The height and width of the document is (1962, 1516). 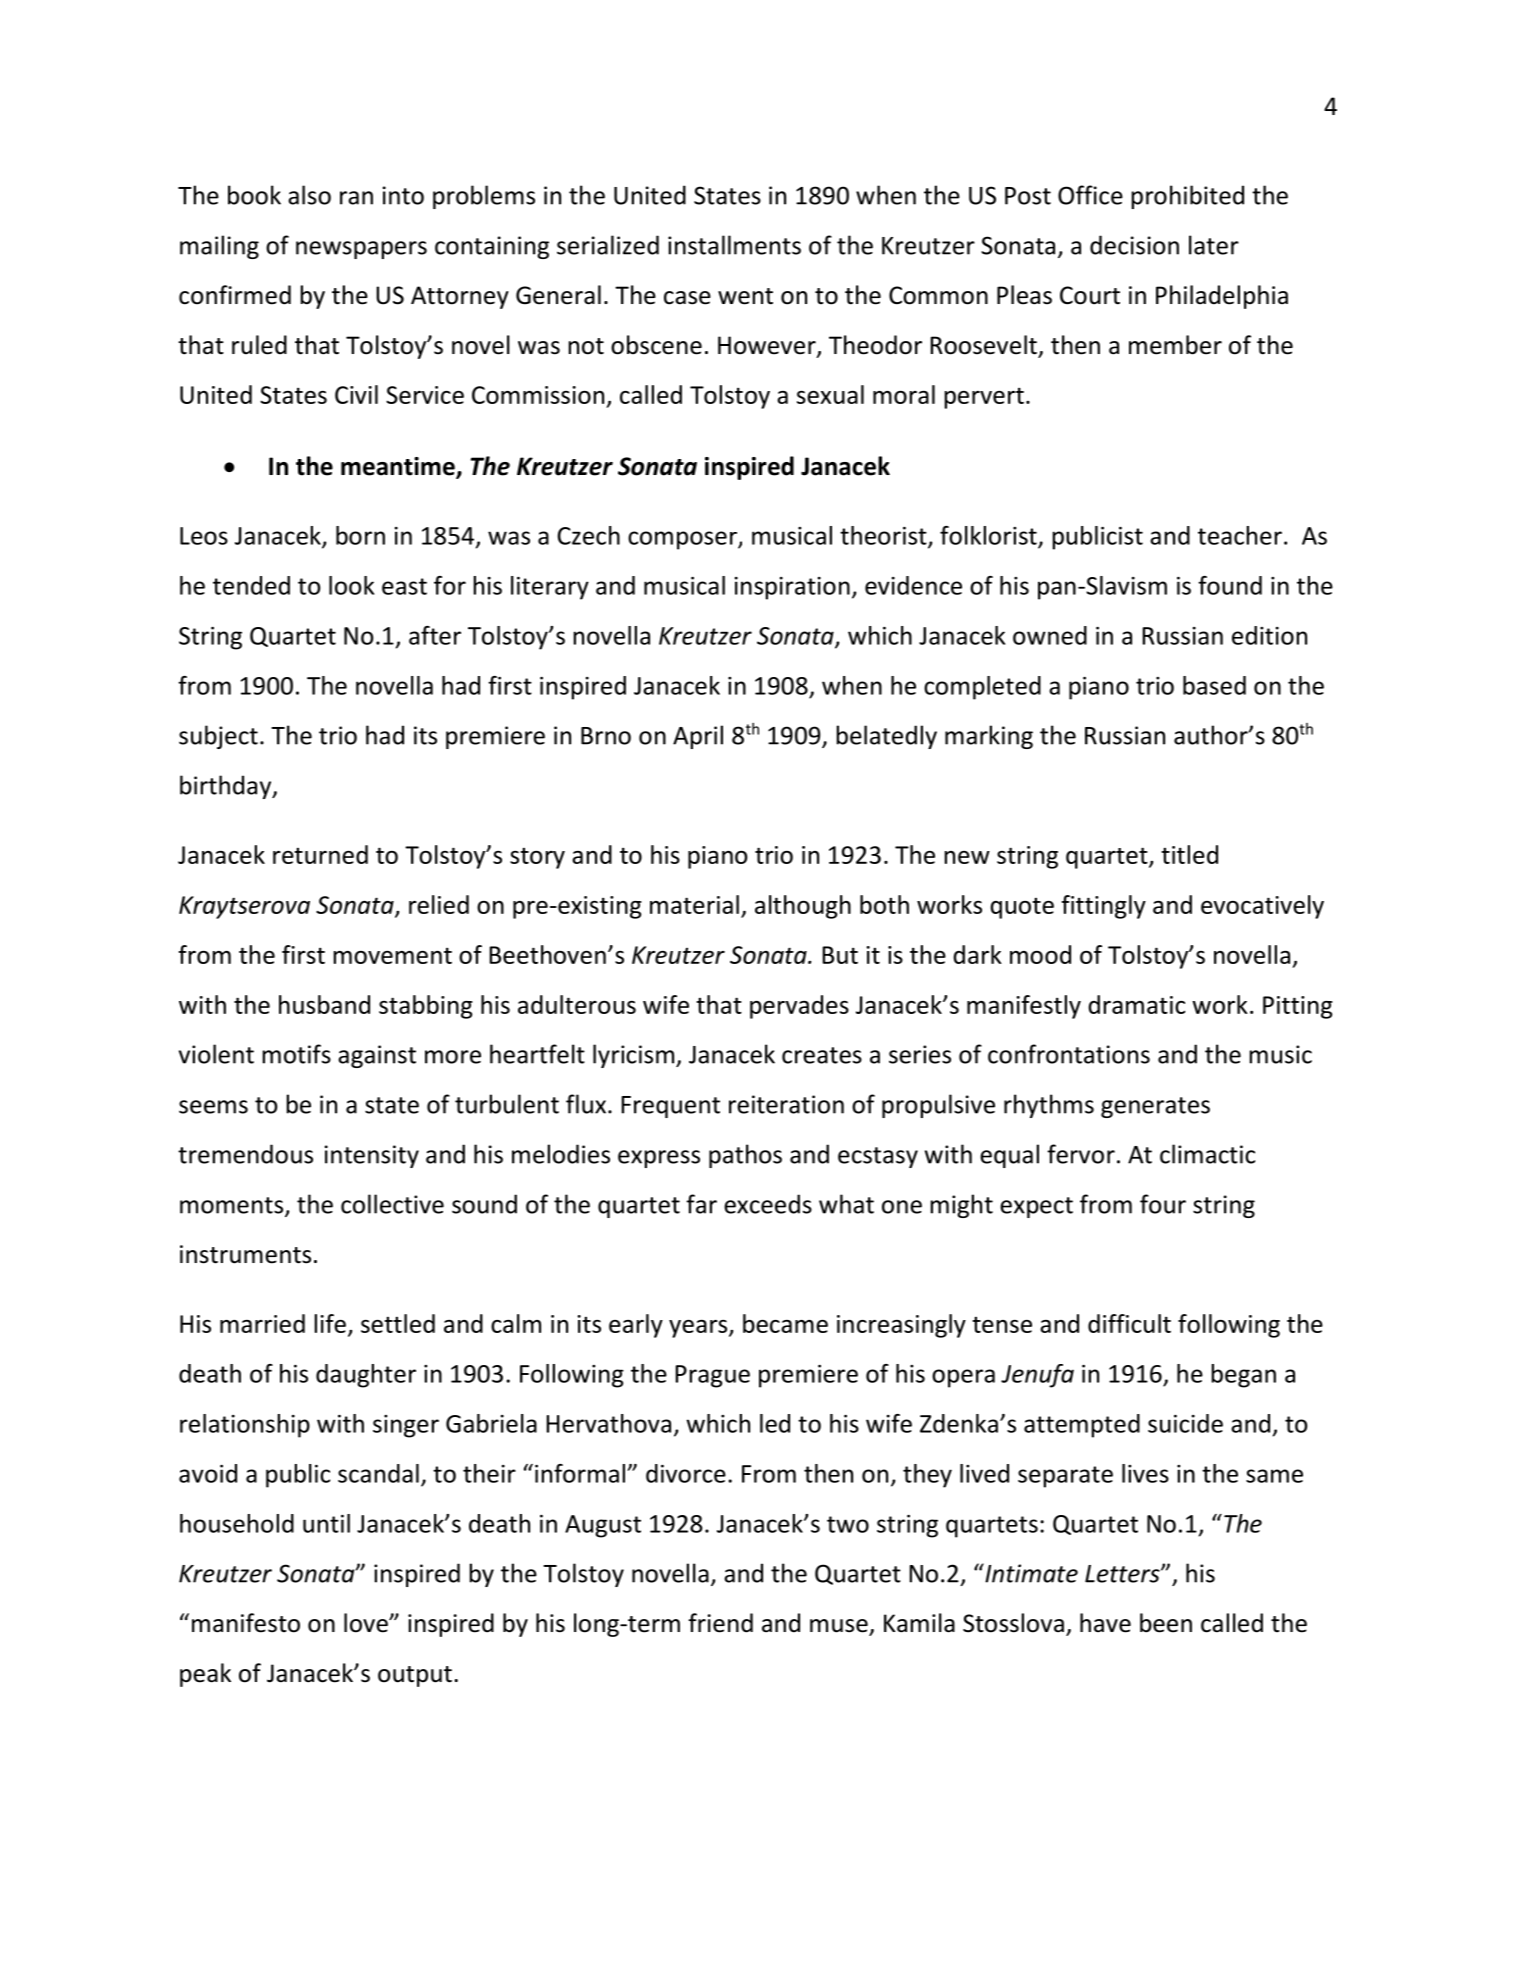 What do you see at coordinates (734, 245) in the document?
I see `installments` at bounding box center [734, 245].
